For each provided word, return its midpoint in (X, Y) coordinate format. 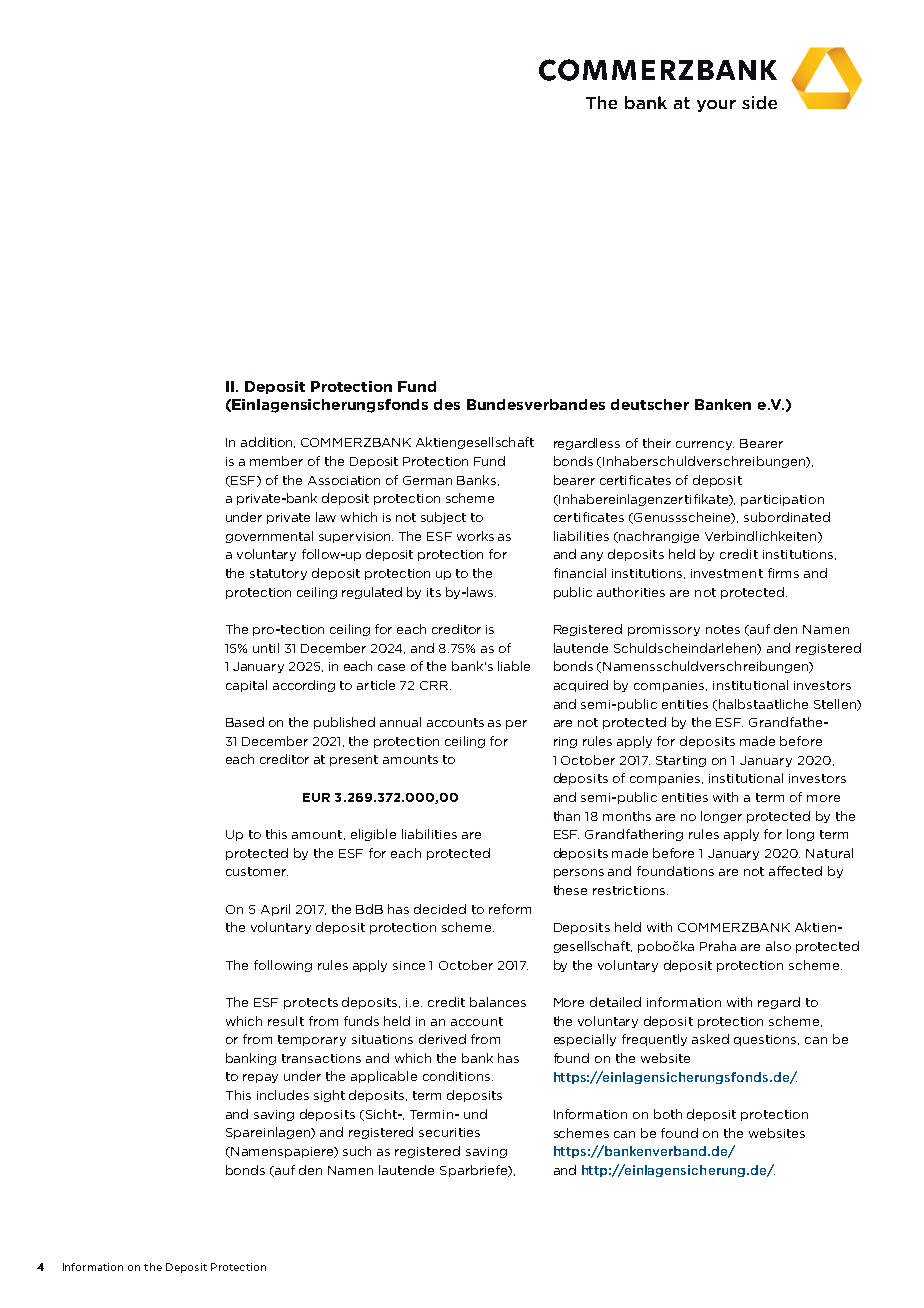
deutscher (650, 404)
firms (783, 573)
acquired (581, 686)
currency (705, 445)
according (304, 686)
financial (580, 573)
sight (329, 1096)
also (778, 946)
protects (311, 1003)
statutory (278, 574)
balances (498, 1002)
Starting (681, 761)
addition (268, 442)
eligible (373, 835)
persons (579, 873)
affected (795, 871)
